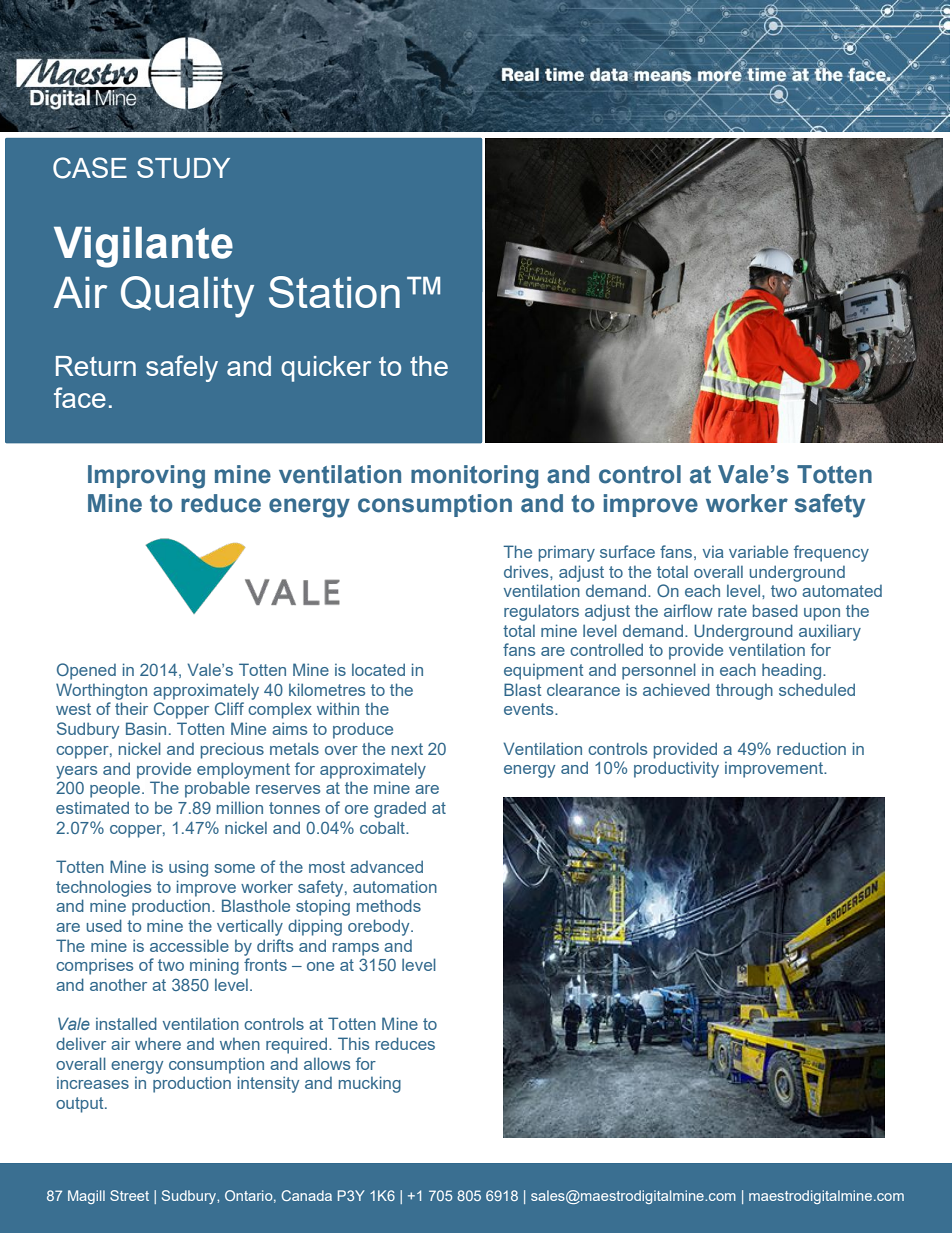 This document has width=952, height=1233. I want to click on productivity, so click(676, 769).
